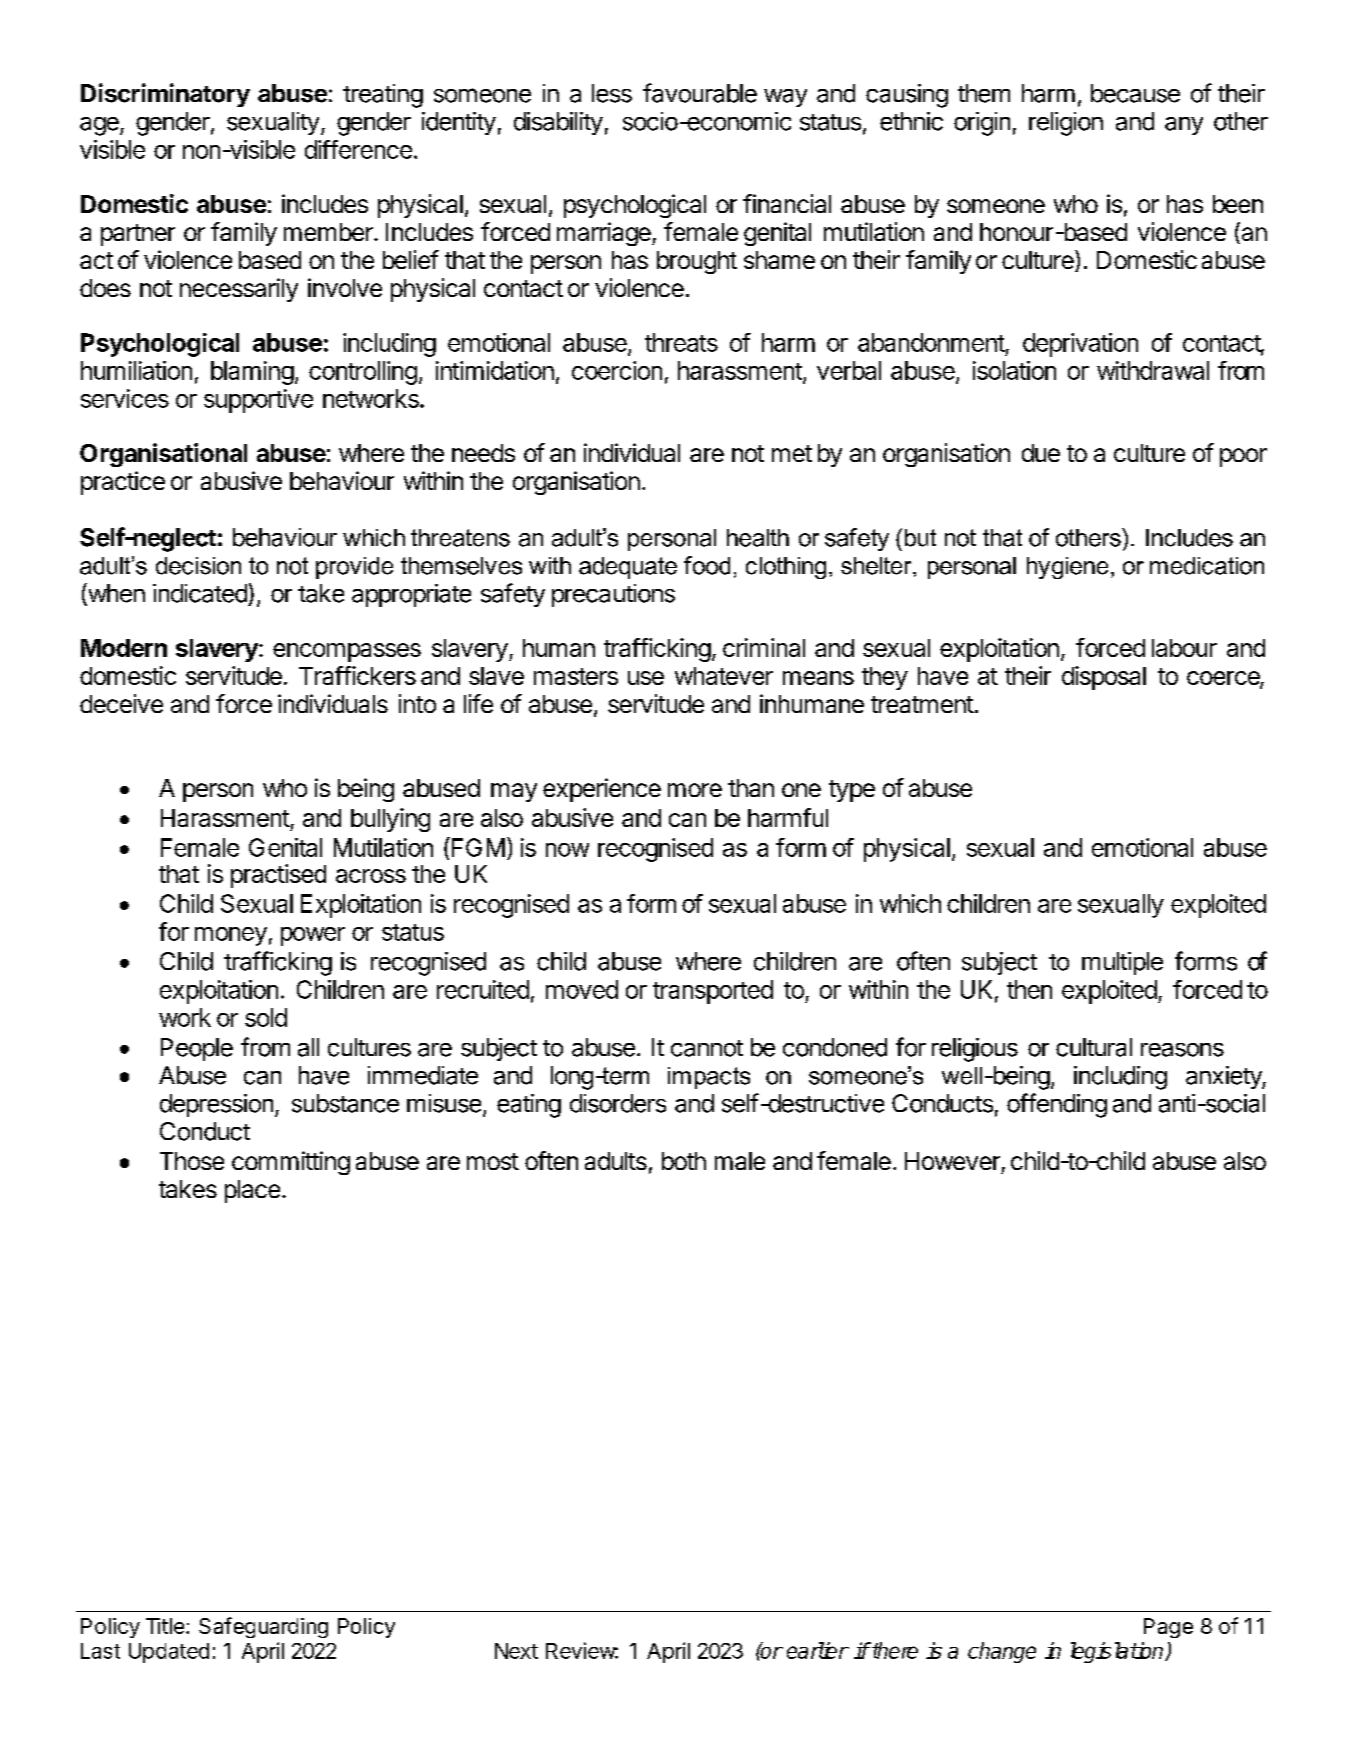  I want to click on now, so click(567, 850).
